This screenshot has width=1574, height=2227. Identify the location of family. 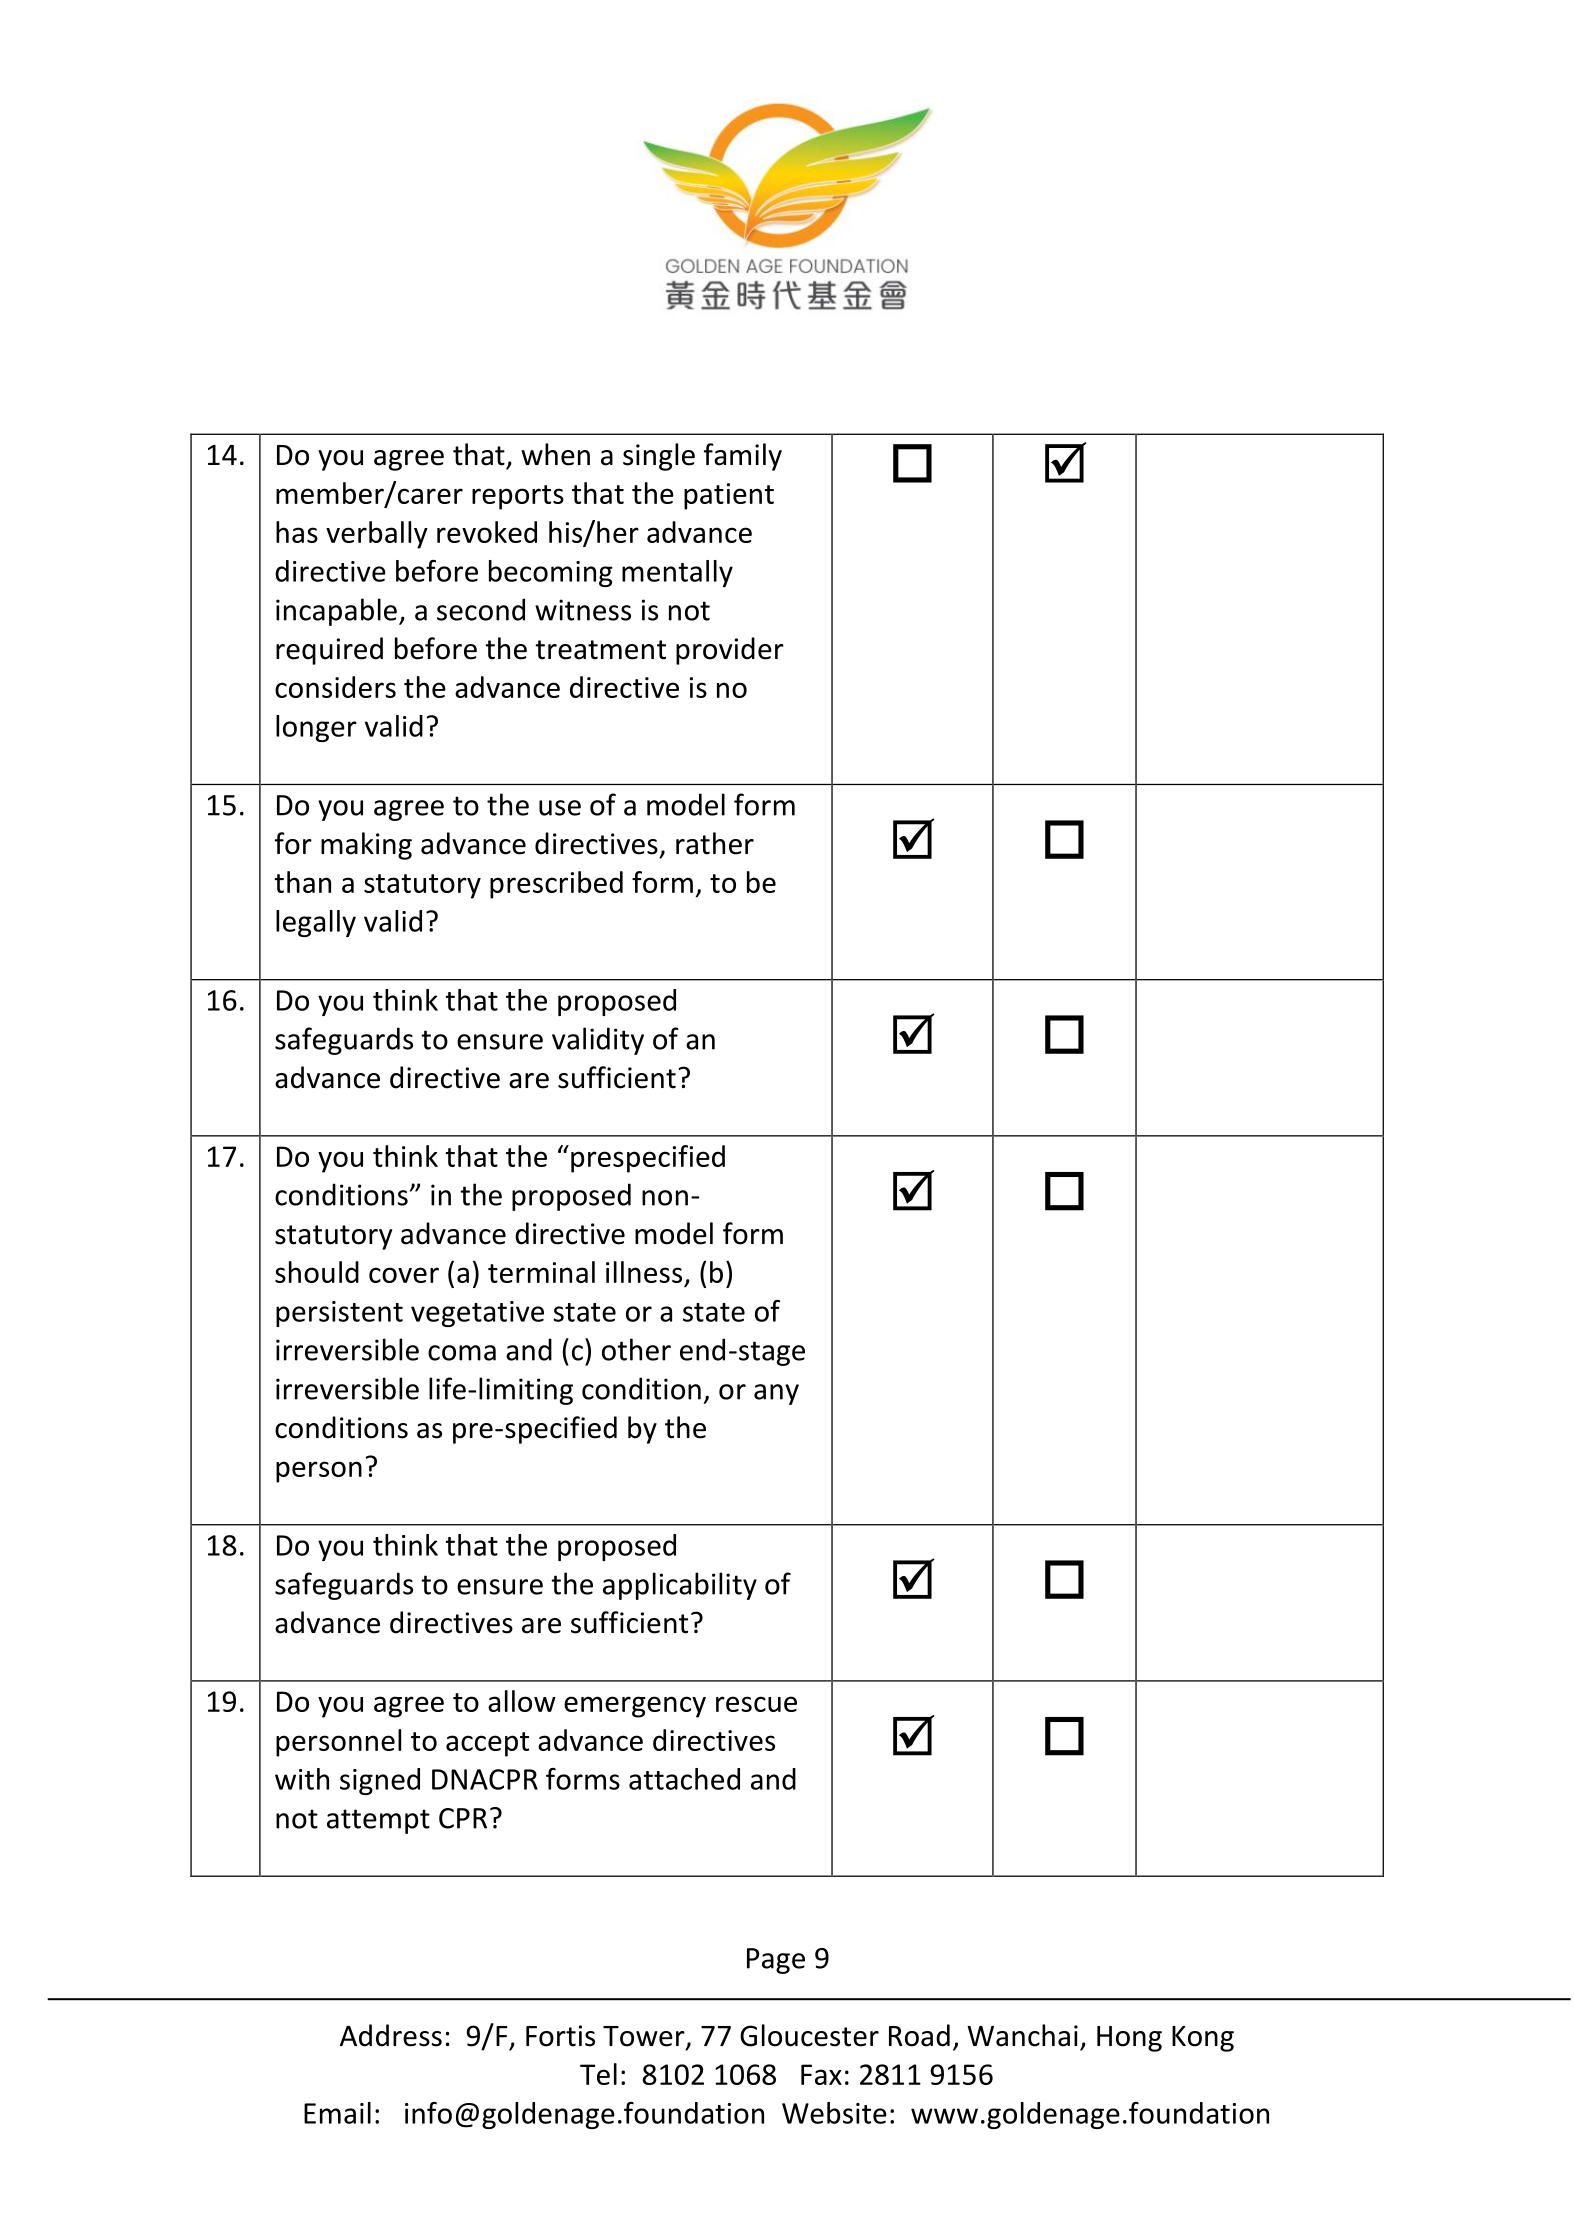
(743, 457).
